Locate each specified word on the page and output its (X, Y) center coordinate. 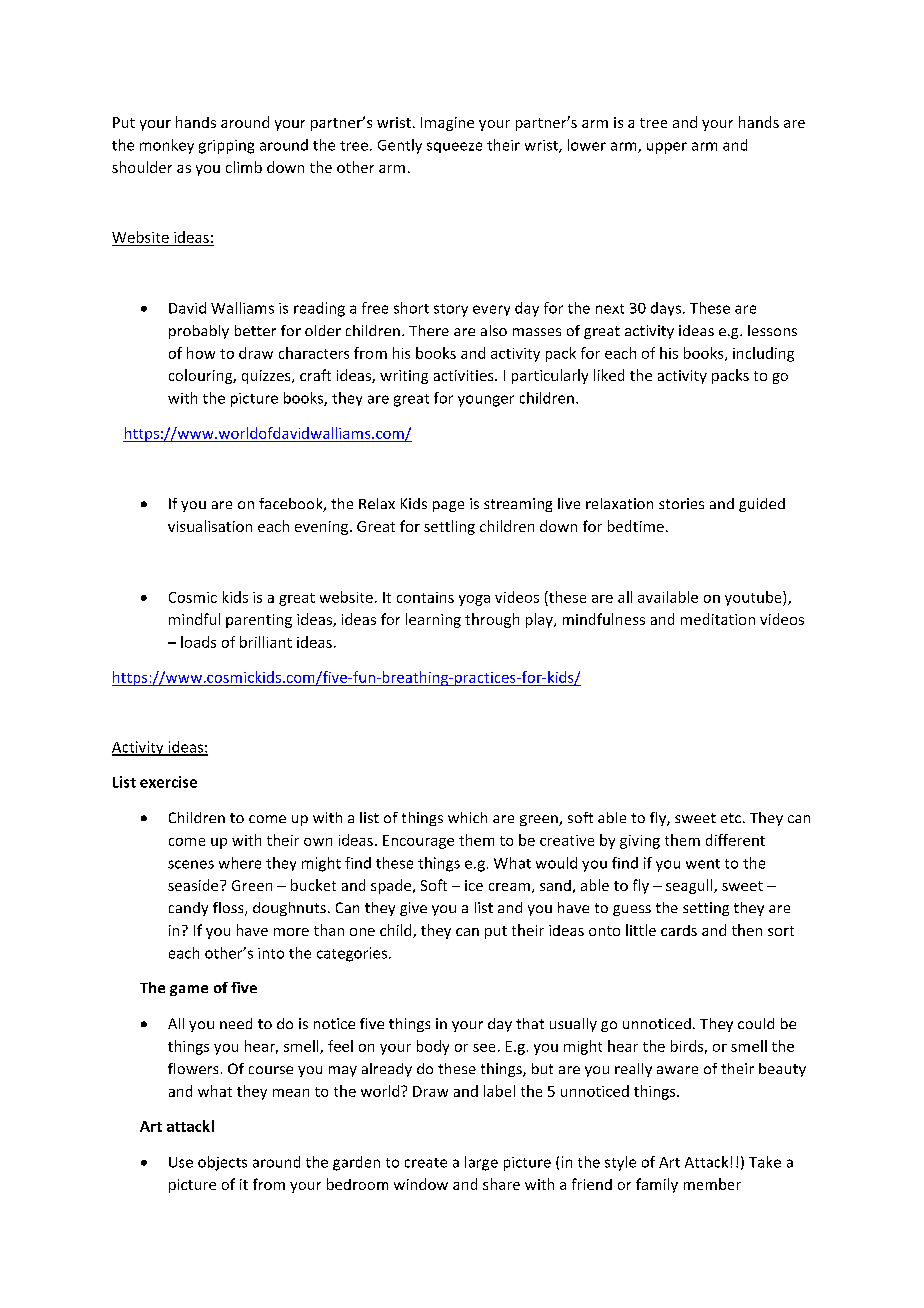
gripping (226, 147)
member (712, 1184)
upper (667, 148)
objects (222, 1163)
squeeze (454, 147)
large (481, 1163)
